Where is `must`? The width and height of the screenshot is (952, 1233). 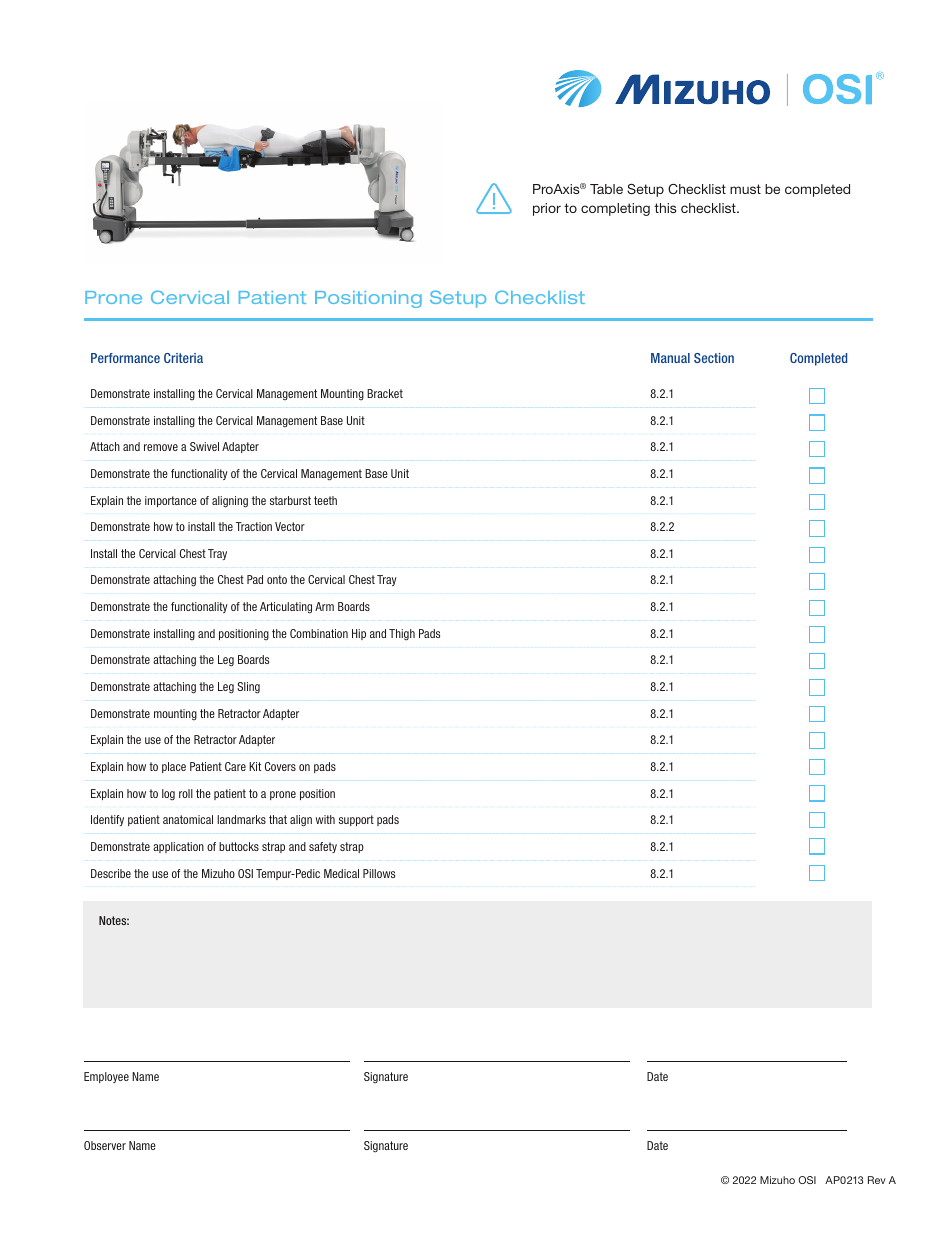
must is located at coordinates (745, 189).
